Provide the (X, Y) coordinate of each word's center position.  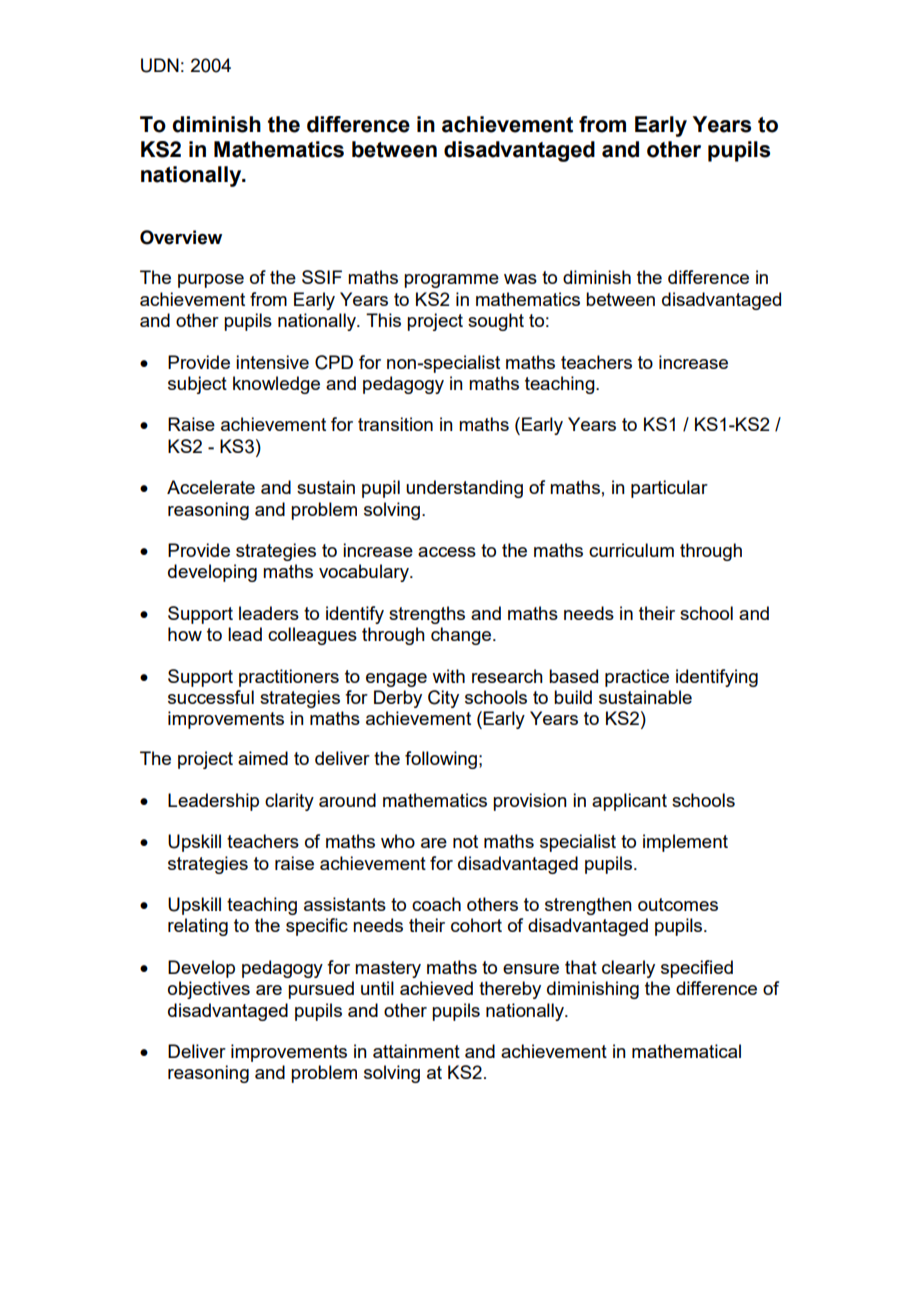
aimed (263, 758)
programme (451, 281)
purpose (211, 281)
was (520, 279)
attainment (416, 1051)
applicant (629, 802)
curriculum (631, 550)
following (441, 760)
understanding (464, 489)
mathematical (686, 1051)
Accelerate (211, 487)
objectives (209, 990)
